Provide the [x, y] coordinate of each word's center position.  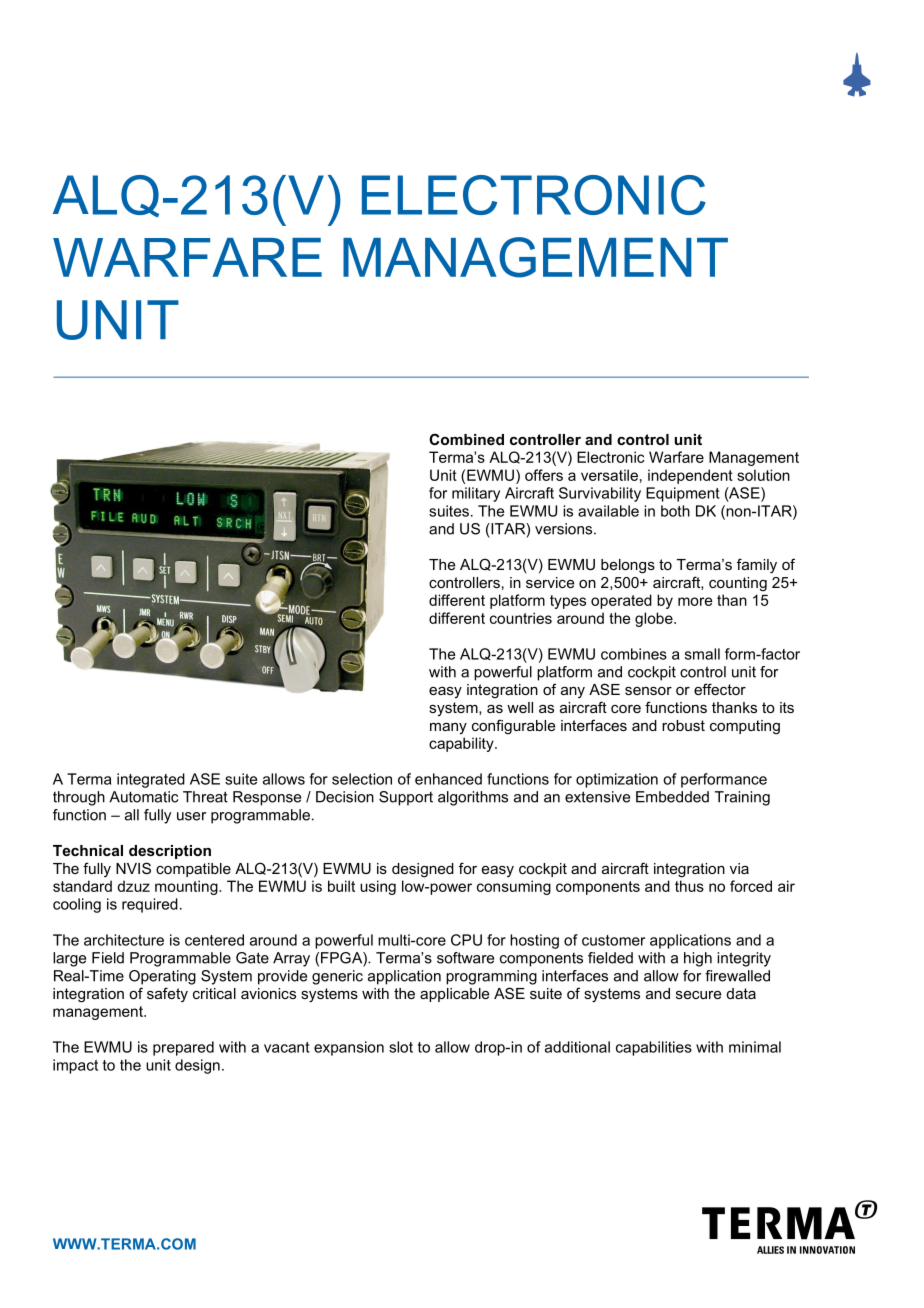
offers [544, 475]
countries [521, 618]
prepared [183, 1048]
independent [690, 476]
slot [401, 1047]
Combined [466, 439]
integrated [151, 780]
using [378, 887]
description [170, 852]
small [702, 654]
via [739, 868]
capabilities [654, 1048]
